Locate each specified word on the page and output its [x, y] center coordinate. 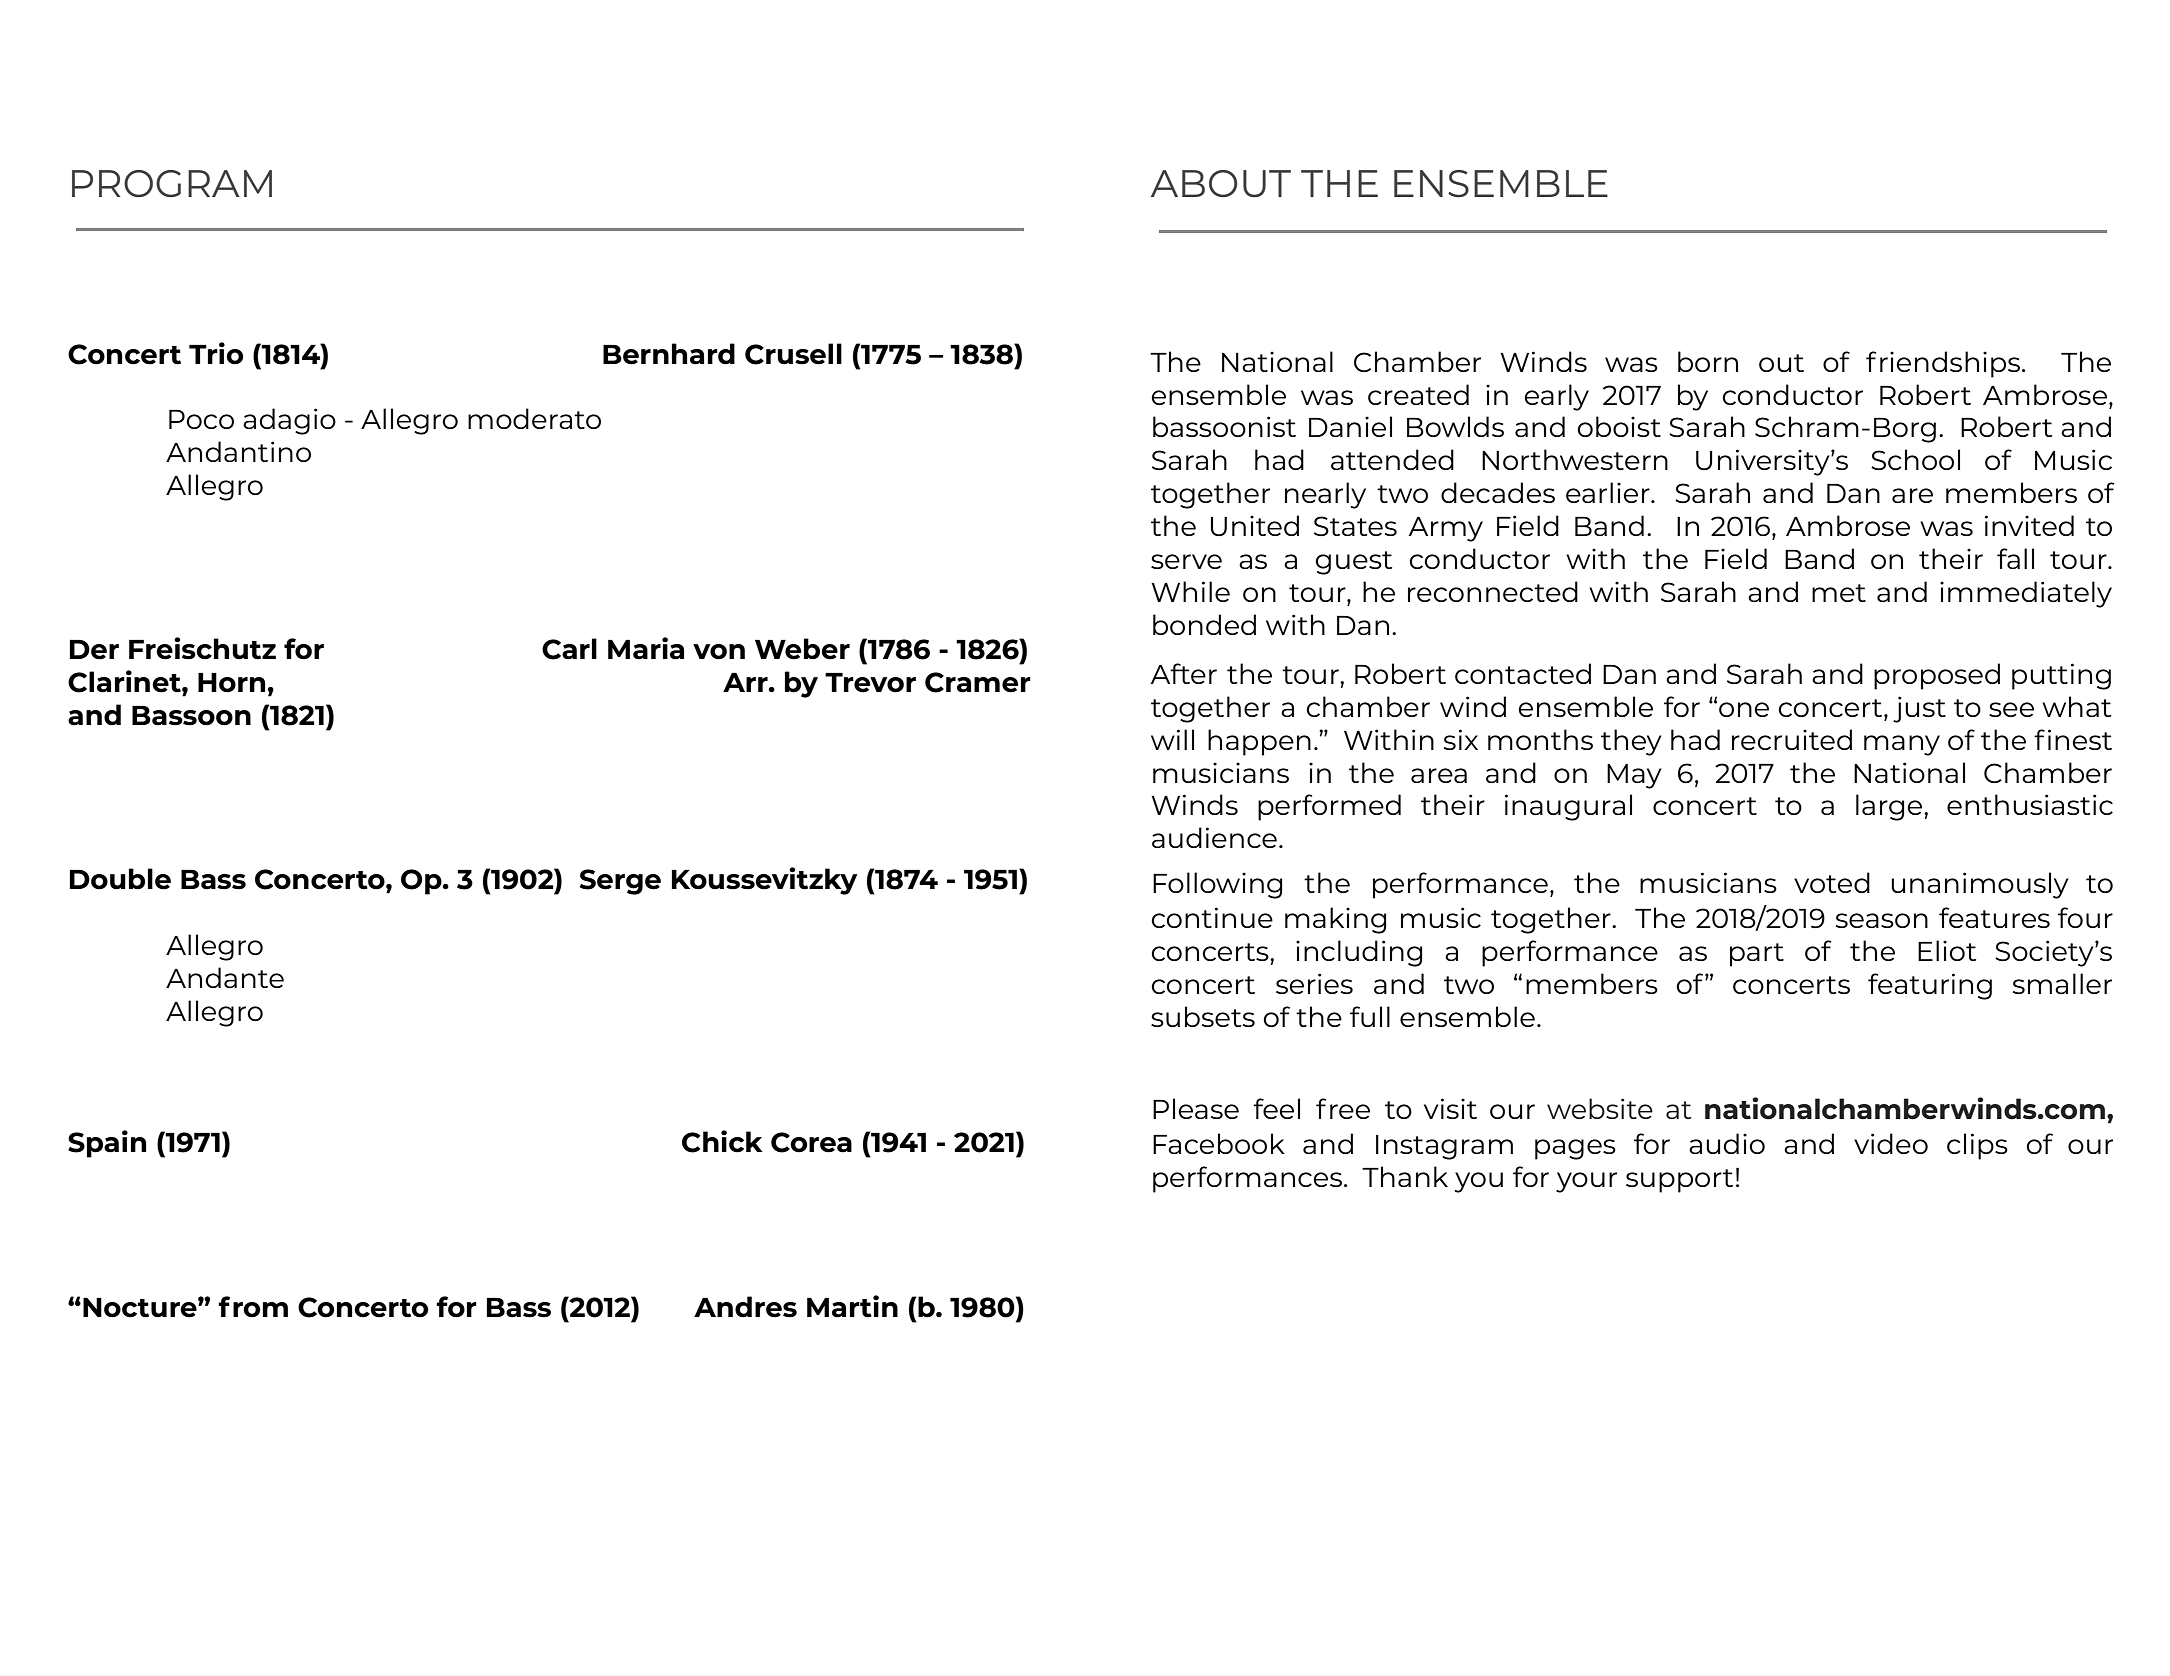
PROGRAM [172, 183]
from [253, 1307]
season [1882, 920]
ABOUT [1221, 183]
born [1708, 361]
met [1839, 593]
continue [1212, 917]
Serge [620, 882]
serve [1186, 561]
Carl [569, 649]
